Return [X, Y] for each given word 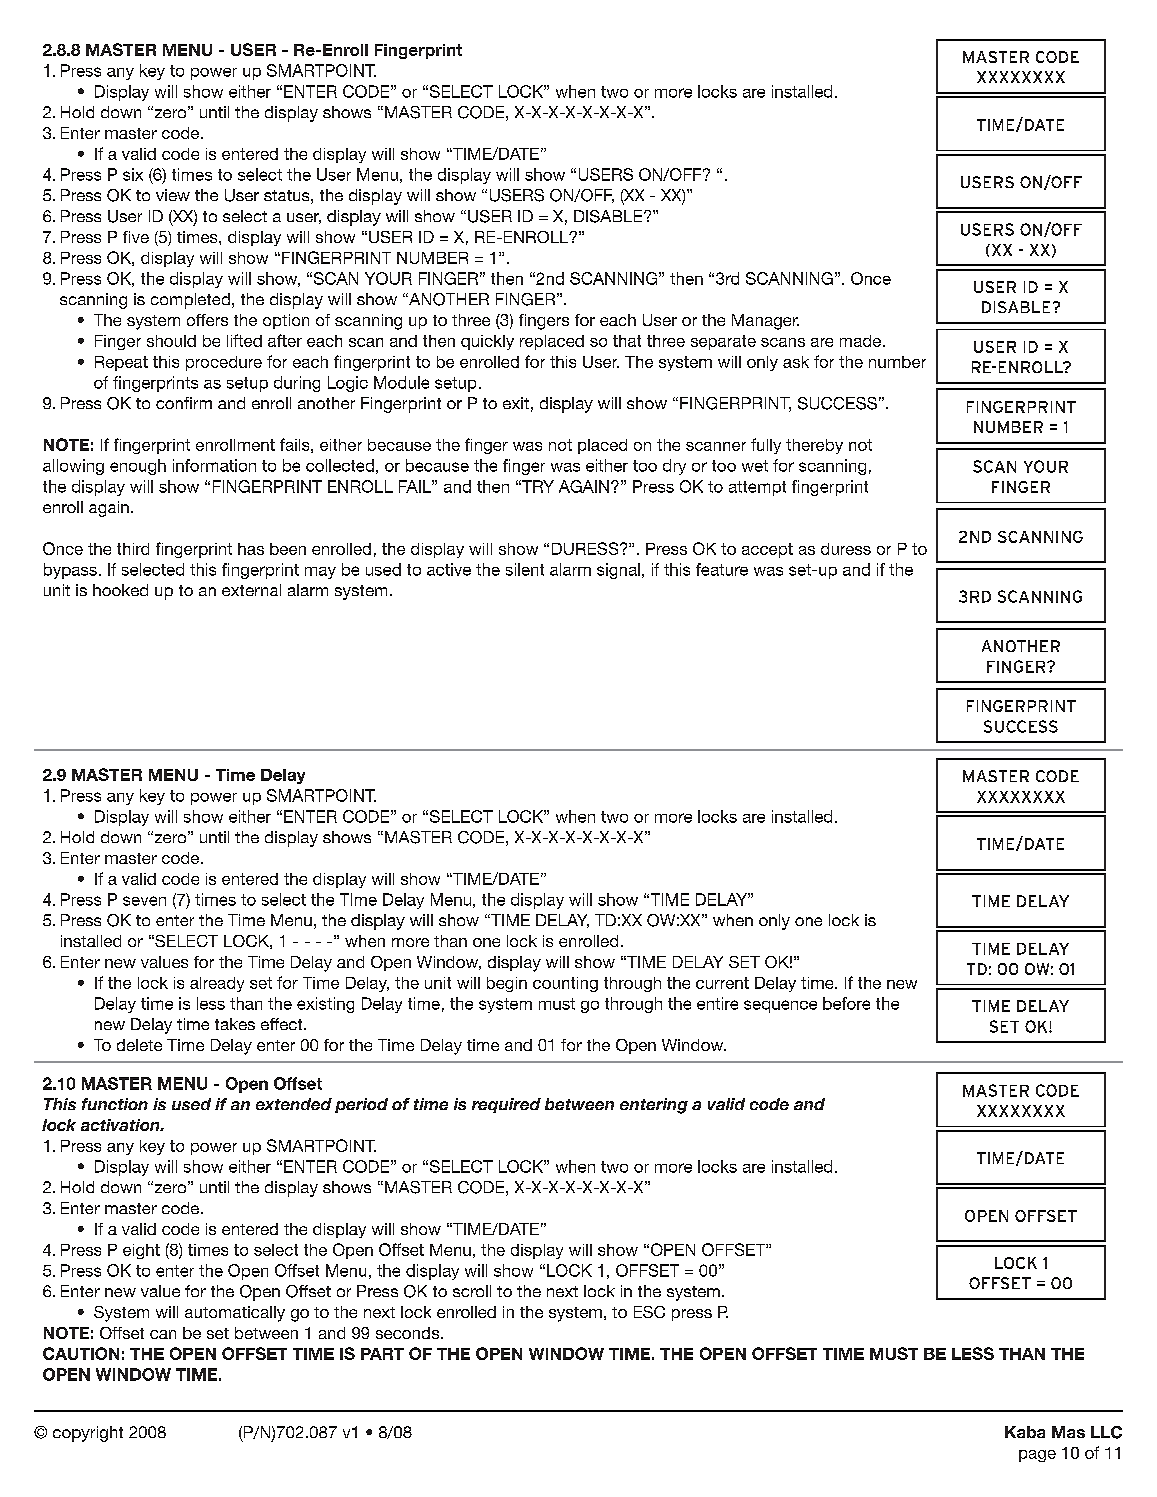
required [506, 1105]
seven [144, 901]
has [251, 549]
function [115, 1104]
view [173, 195]
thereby [814, 446]
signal [618, 571]
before [846, 1003]
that [627, 341]
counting [565, 984]
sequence [780, 1006]
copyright [88, 1434]
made [862, 341]
